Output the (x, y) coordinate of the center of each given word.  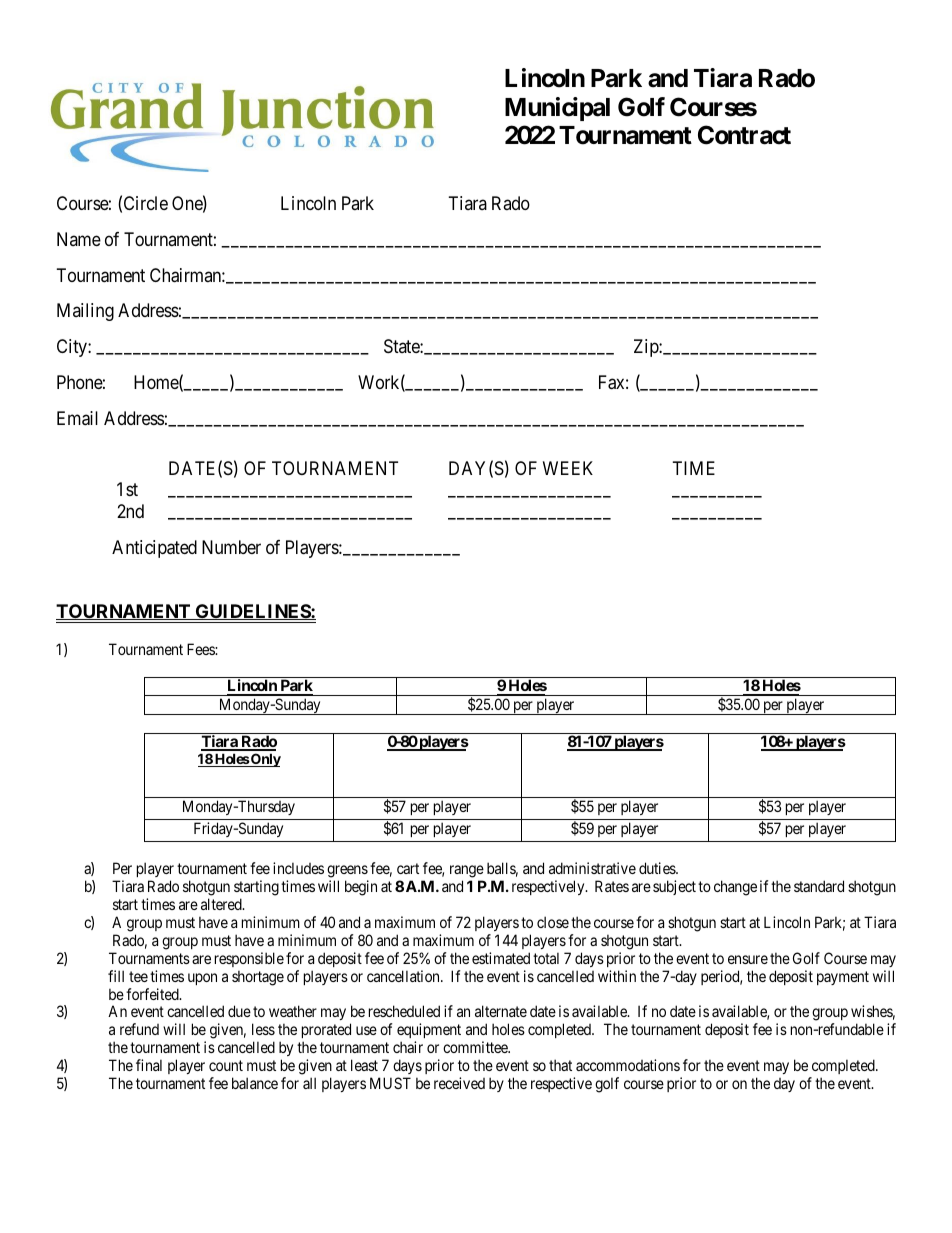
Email (77, 418)
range (467, 871)
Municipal (557, 109)
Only (265, 760)
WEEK (568, 468)
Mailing (85, 312)
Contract (744, 135)
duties (658, 868)
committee (476, 1047)
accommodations (628, 1065)
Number (231, 547)
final (149, 1065)
